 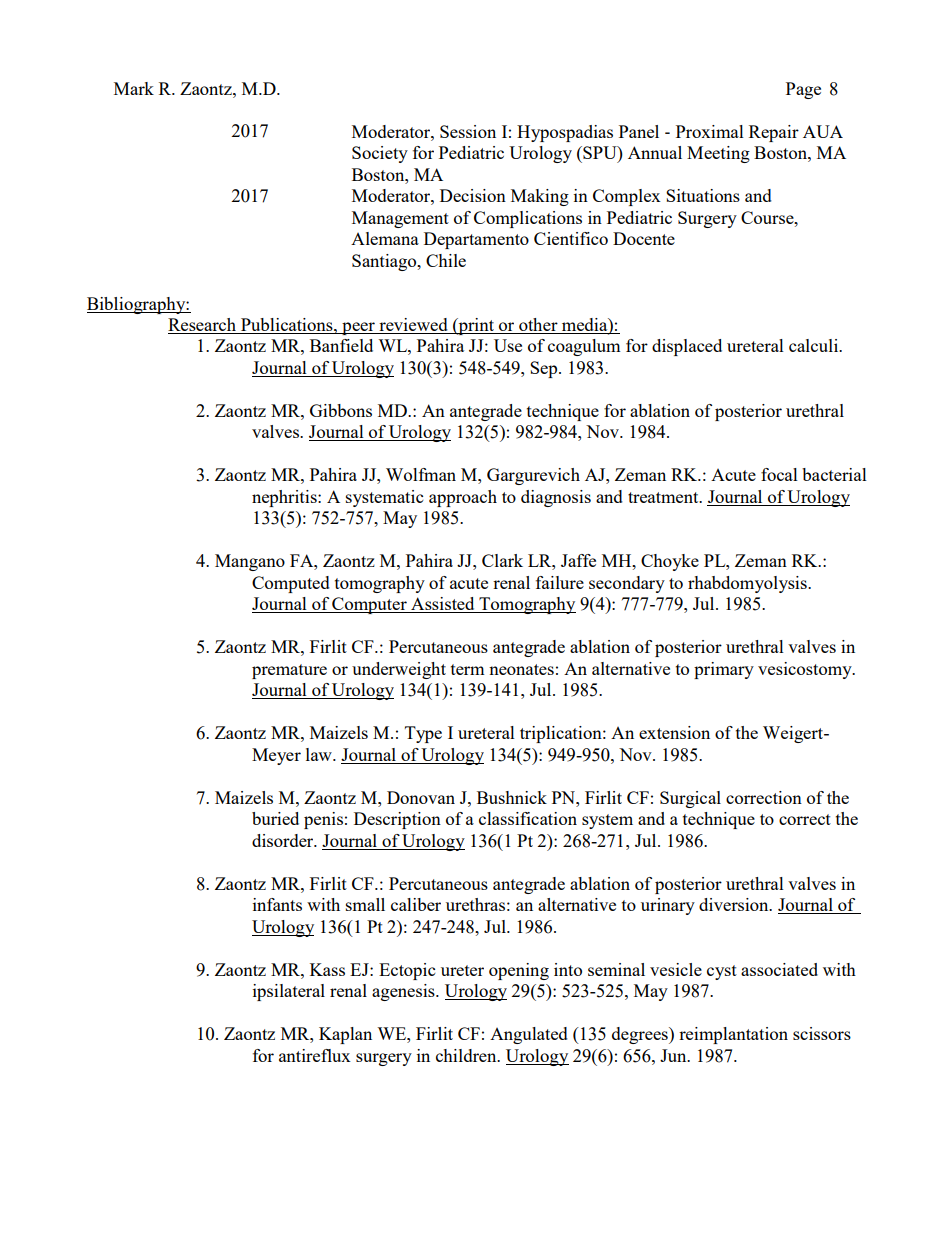 What do you see at coordinates (774, 133) in the page?
I see `Repair` at bounding box center [774, 133].
